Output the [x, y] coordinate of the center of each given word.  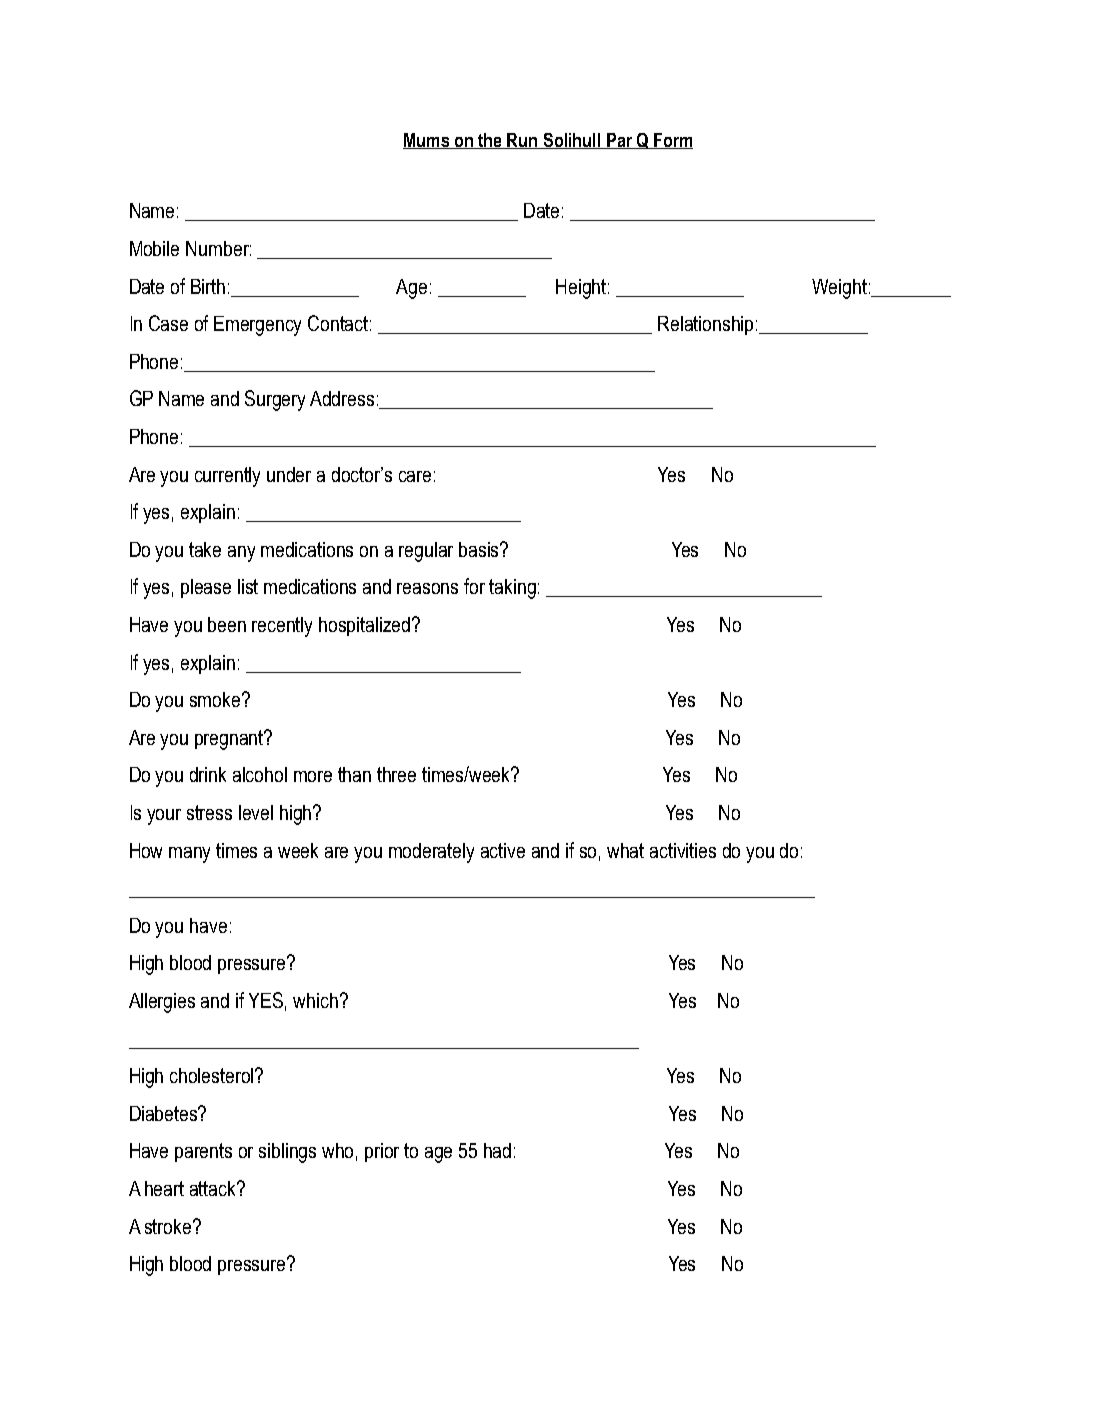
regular [426, 552]
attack [214, 1188]
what [625, 850]
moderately [431, 853]
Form [672, 141]
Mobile [154, 248]
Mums [427, 141]
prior [382, 1152]
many [189, 855]
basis [480, 549]
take [205, 549]
